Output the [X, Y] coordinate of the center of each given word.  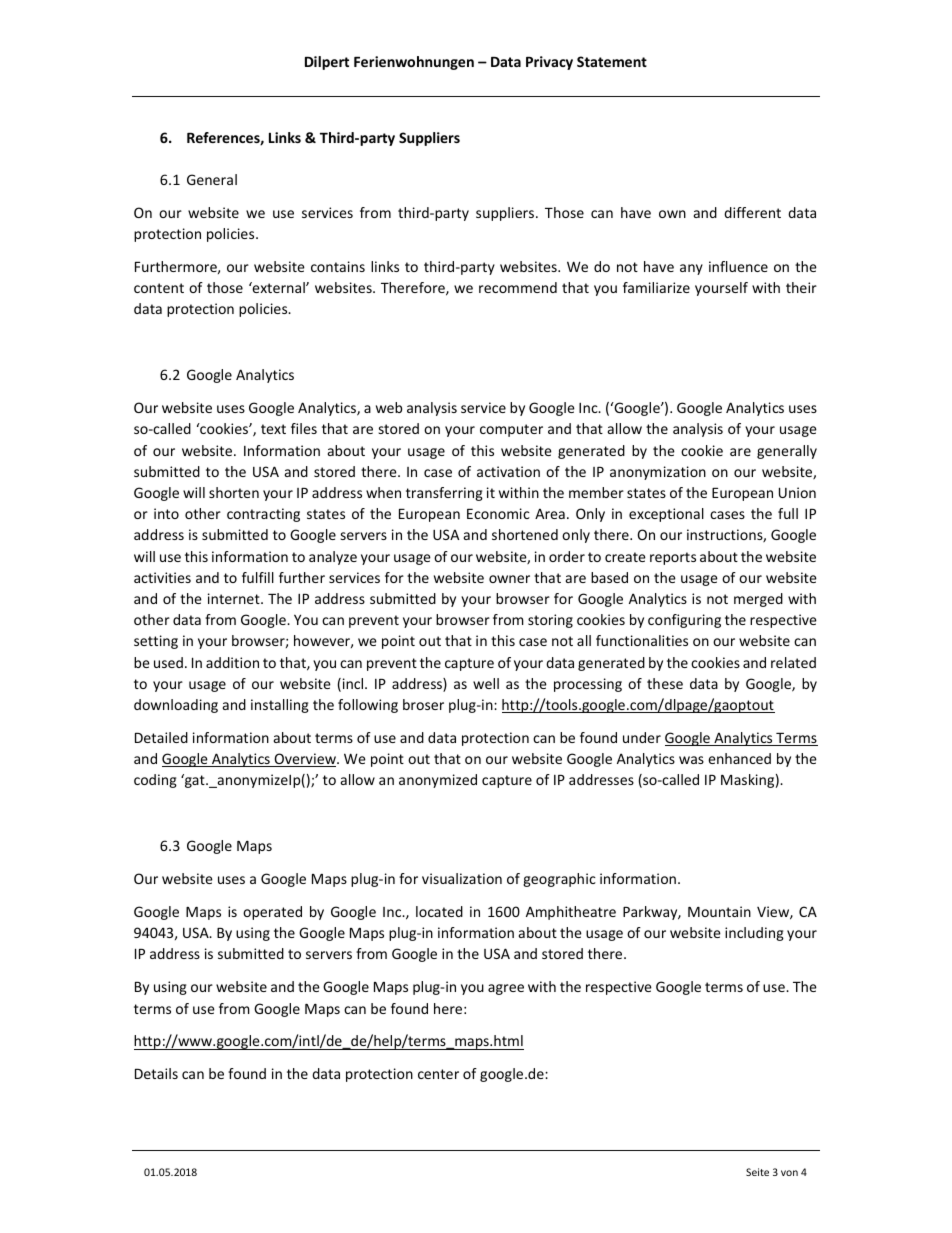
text [273, 429]
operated [272, 913]
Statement [612, 61]
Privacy [549, 63]
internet [235, 598]
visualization [462, 878]
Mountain [719, 911]
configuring [684, 621]
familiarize [656, 287]
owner [509, 579]
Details [156, 1073]
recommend [518, 287]
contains [338, 266]
